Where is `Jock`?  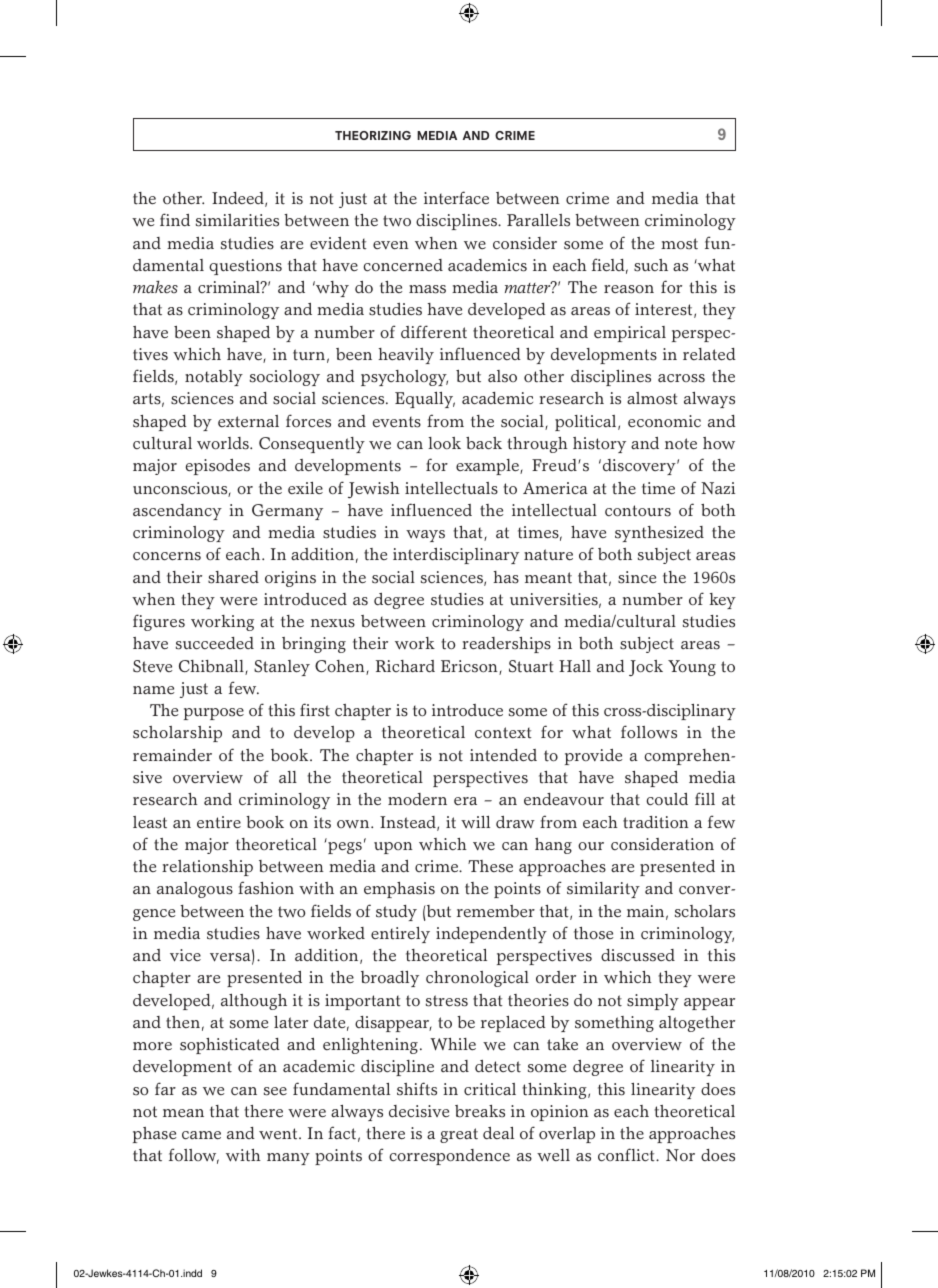
Jock is located at coordinates (646, 668).
